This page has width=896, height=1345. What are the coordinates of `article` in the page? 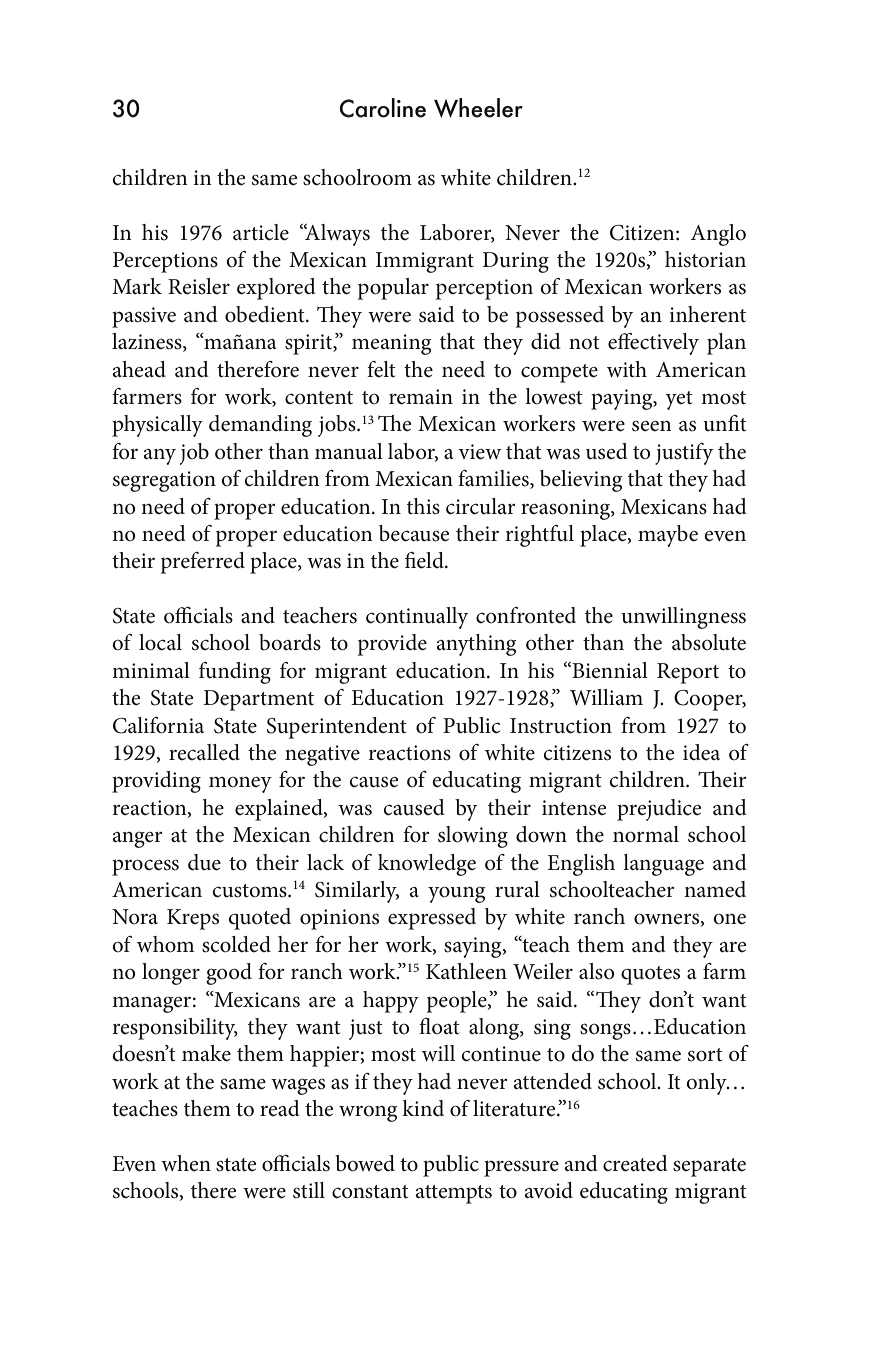 It's located at (261, 232).
